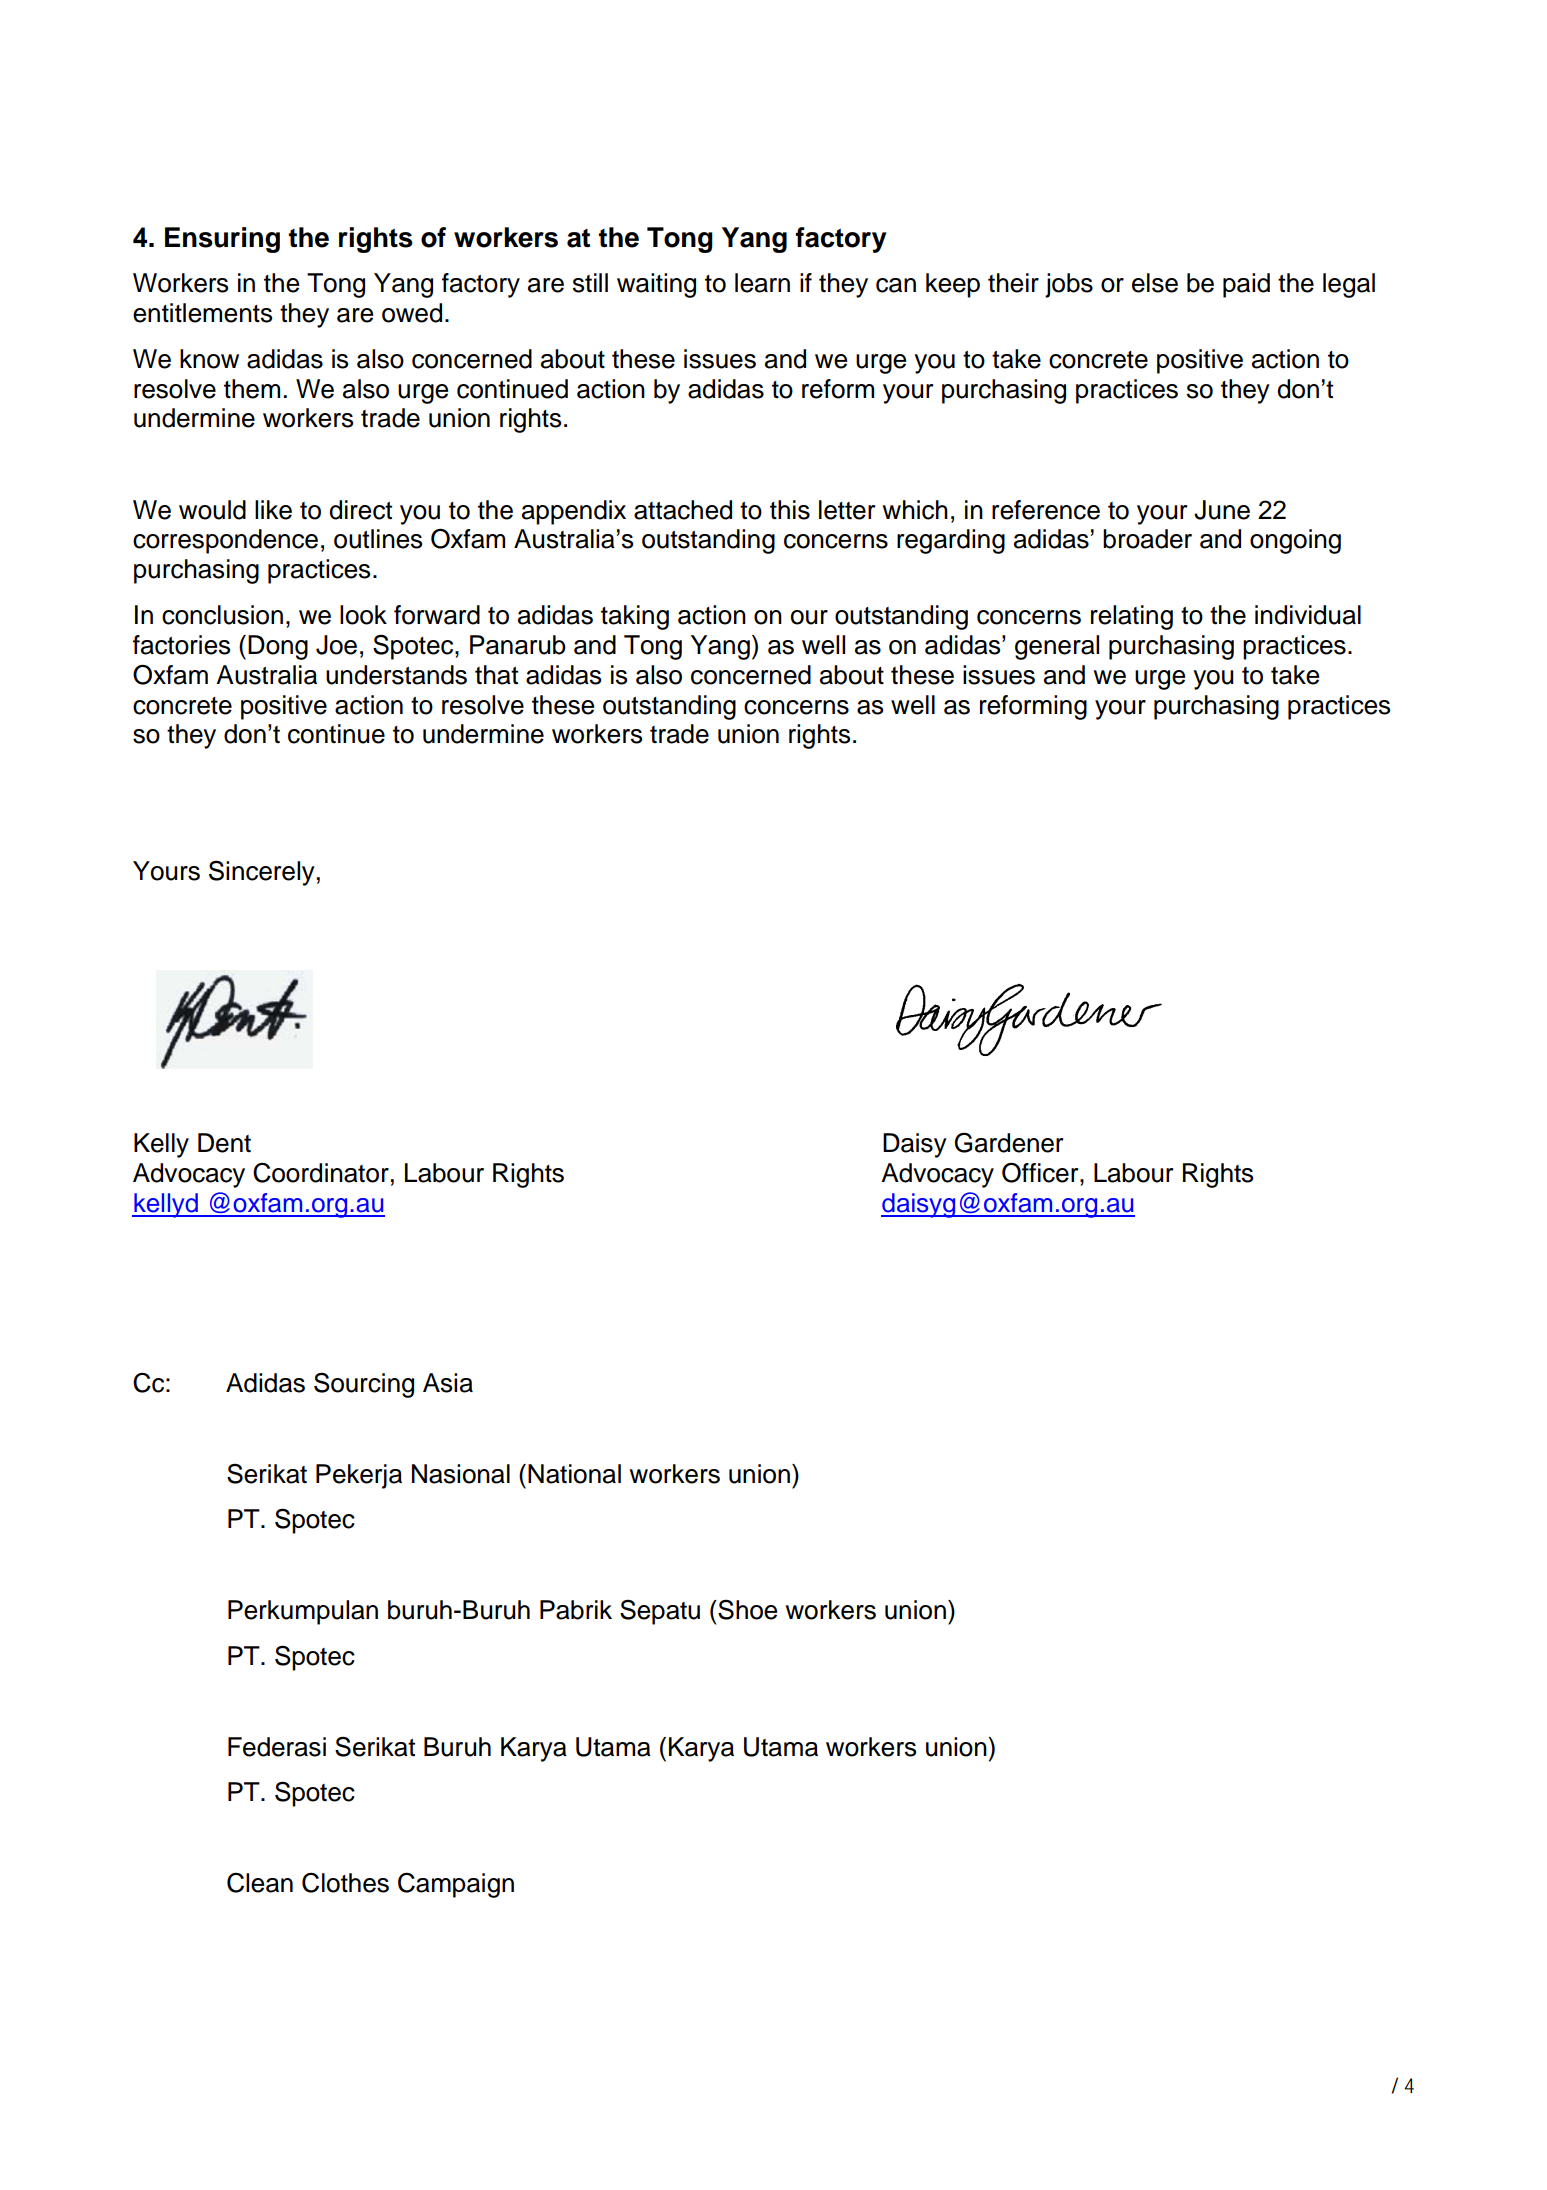  I want to click on Asia, so click(448, 1383).
